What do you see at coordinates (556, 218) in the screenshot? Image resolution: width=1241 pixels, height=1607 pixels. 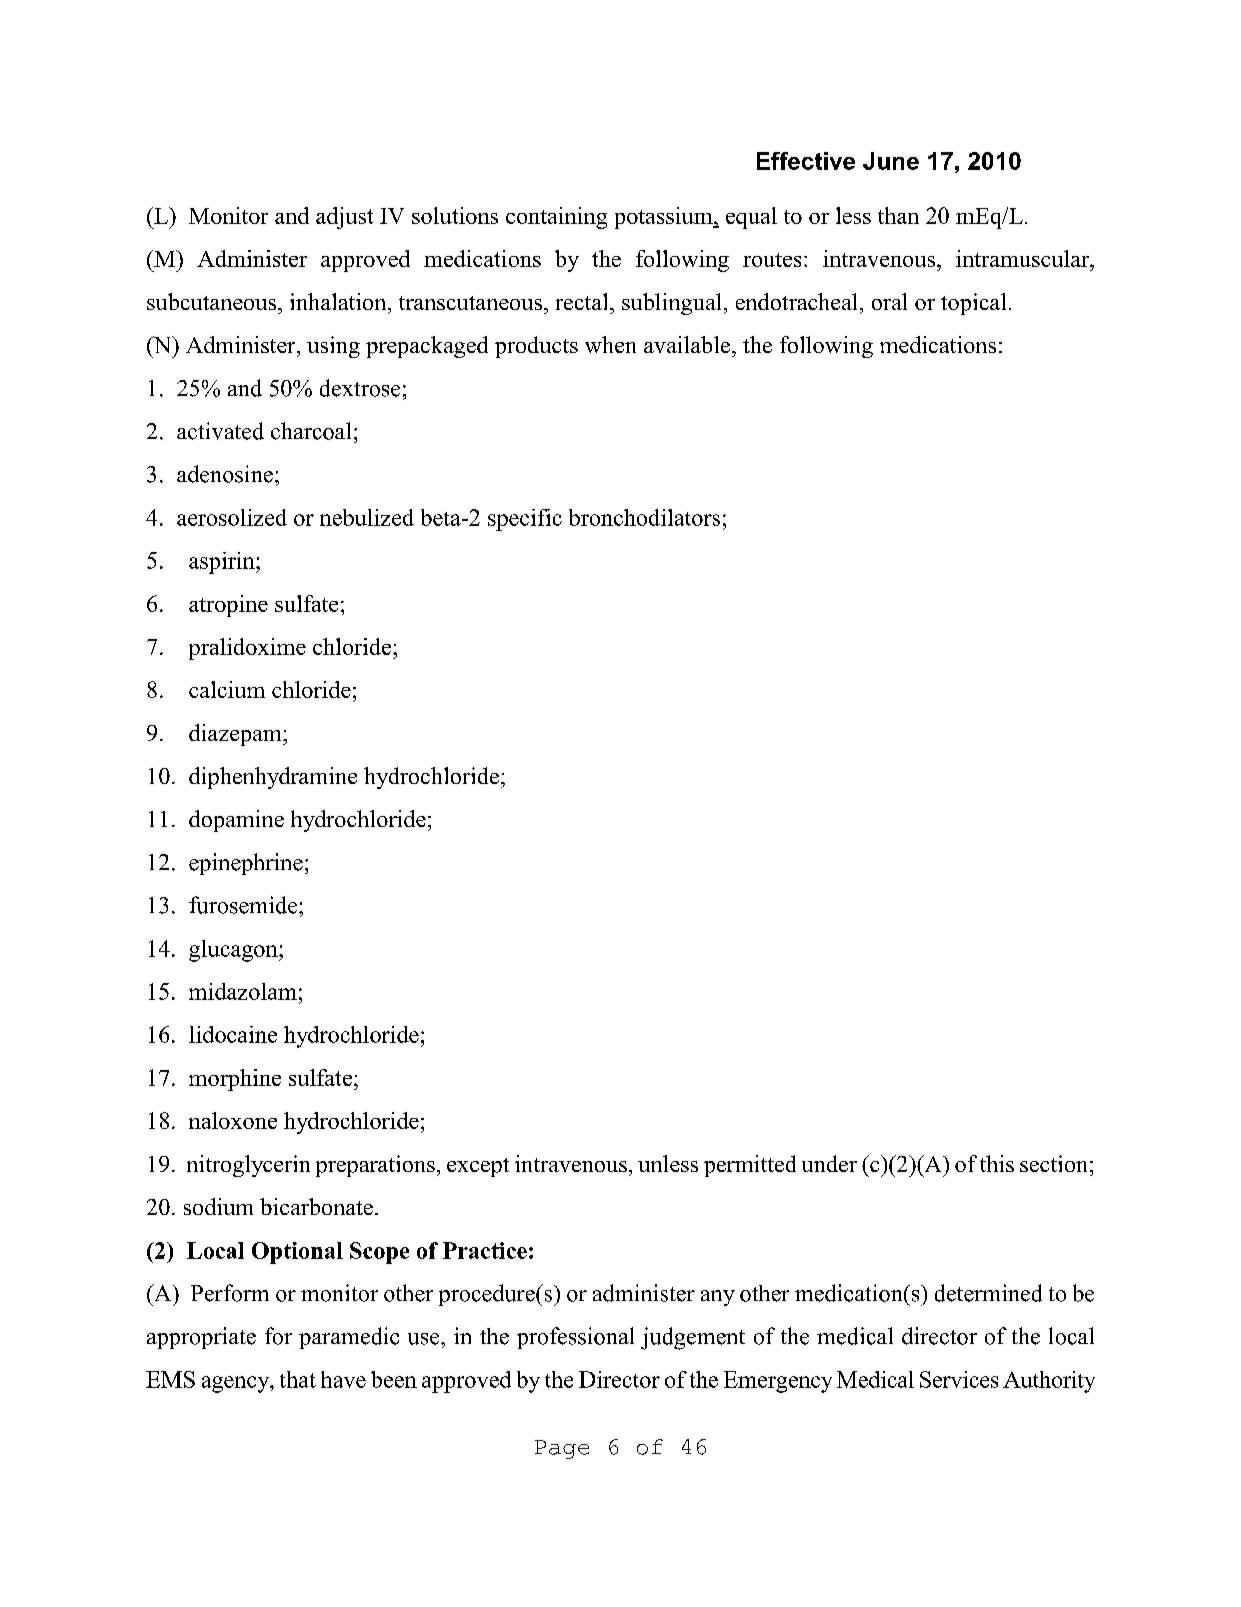 I see `containing` at bounding box center [556, 218].
